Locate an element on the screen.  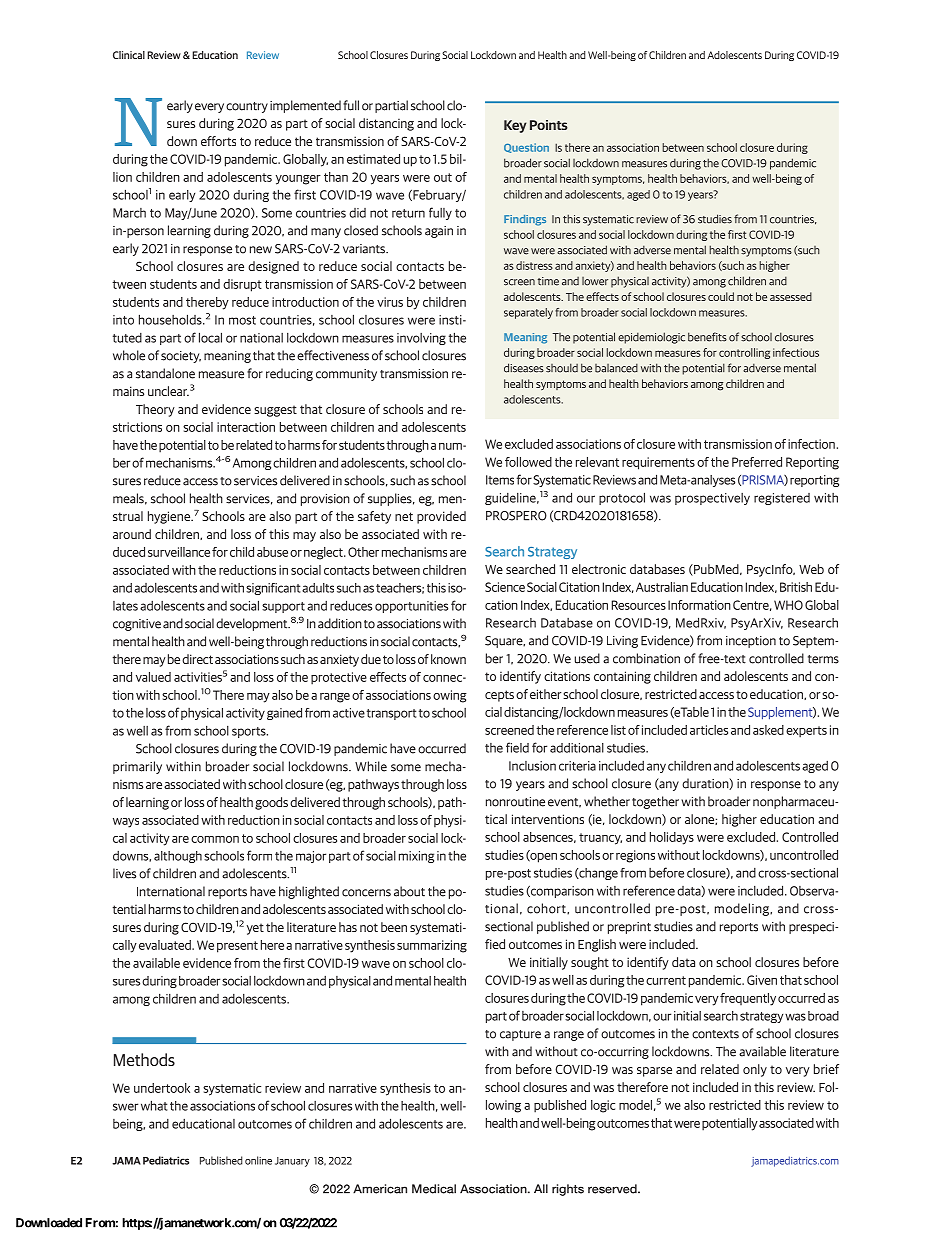
Preferred is located at coordinates (757, 462).
